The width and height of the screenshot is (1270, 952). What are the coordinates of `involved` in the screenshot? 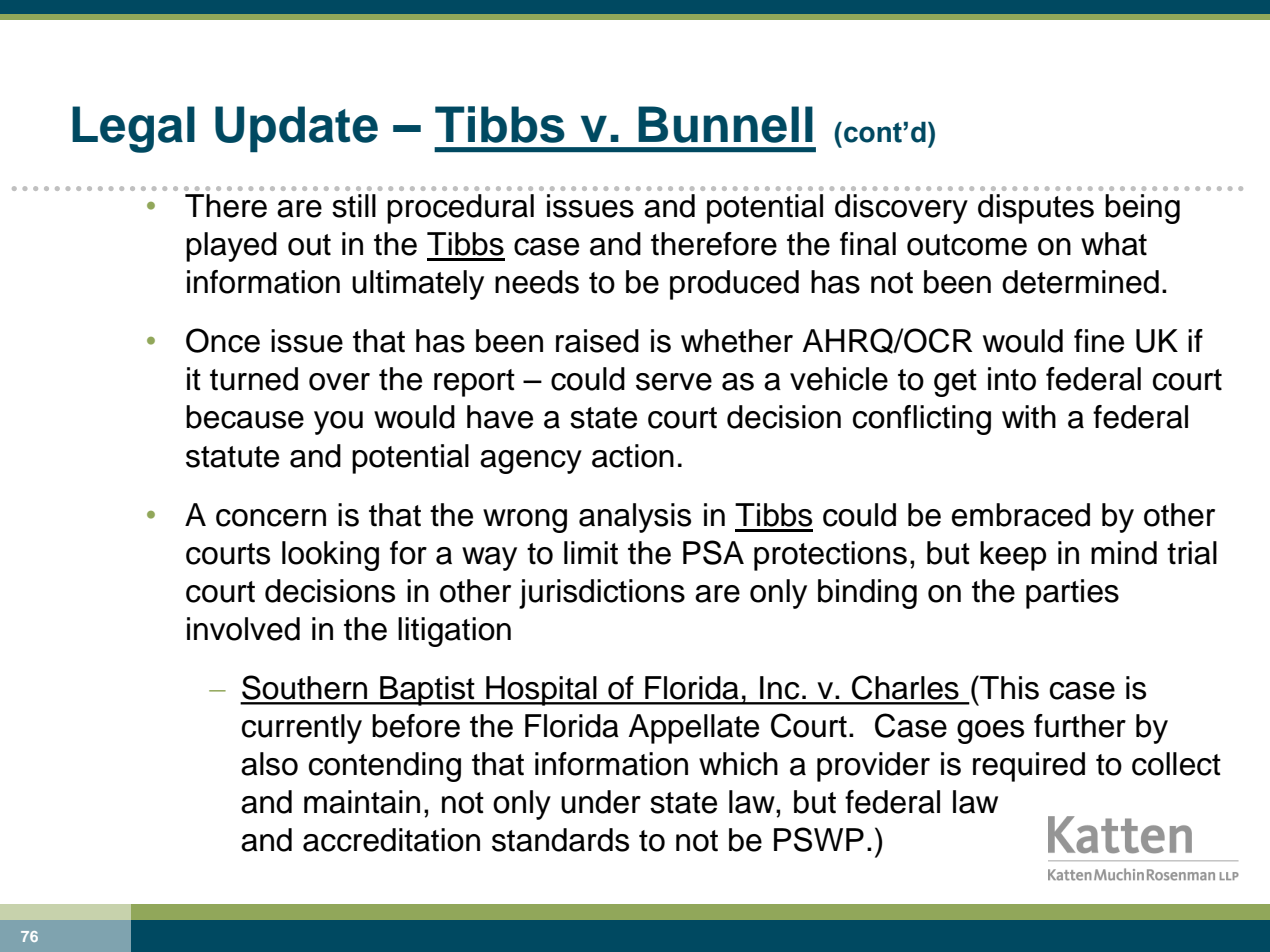 It's located at (243, 629).
